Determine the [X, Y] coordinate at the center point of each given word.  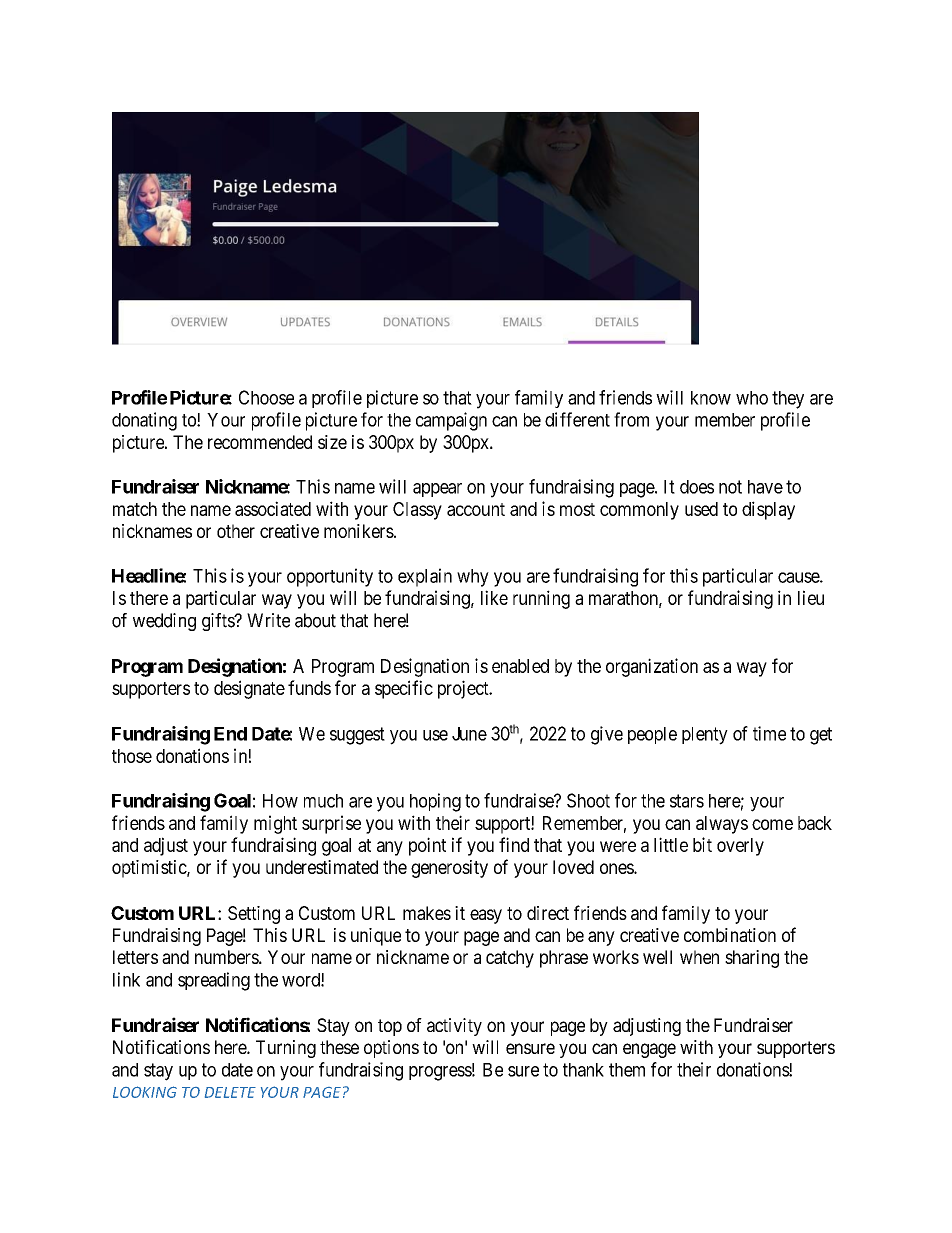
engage [649, 1050]
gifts [219, 622]
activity [454, 1027]
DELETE [230, 1092]
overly [740, 847]
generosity [449, 869]
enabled [520, 666]
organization [652, 667]
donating [144, 421]
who [752, 398]
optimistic [150, 869]
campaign [451, 421]
